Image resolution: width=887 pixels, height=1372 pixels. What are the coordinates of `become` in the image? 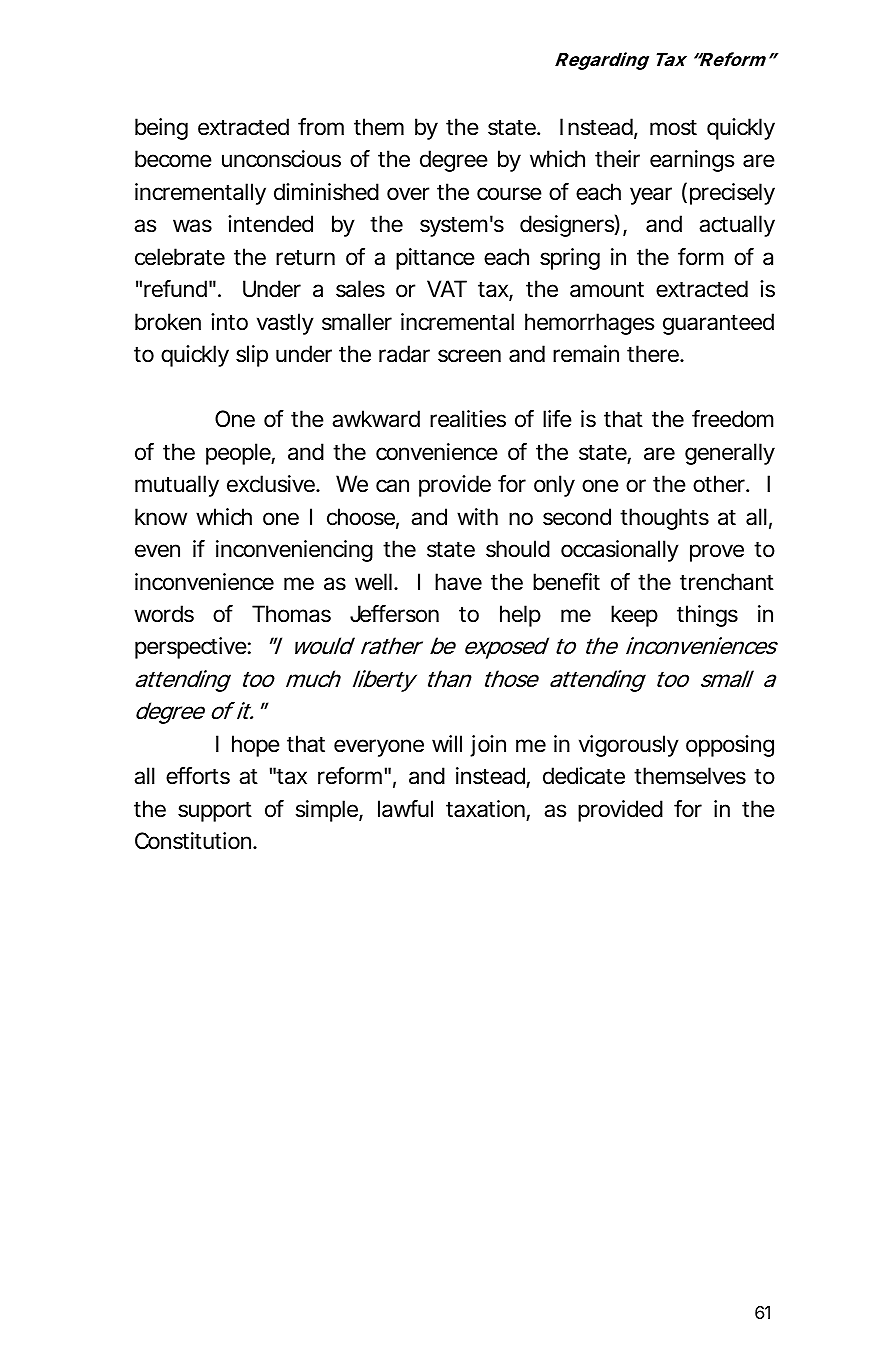 It's located at (173, 159).
